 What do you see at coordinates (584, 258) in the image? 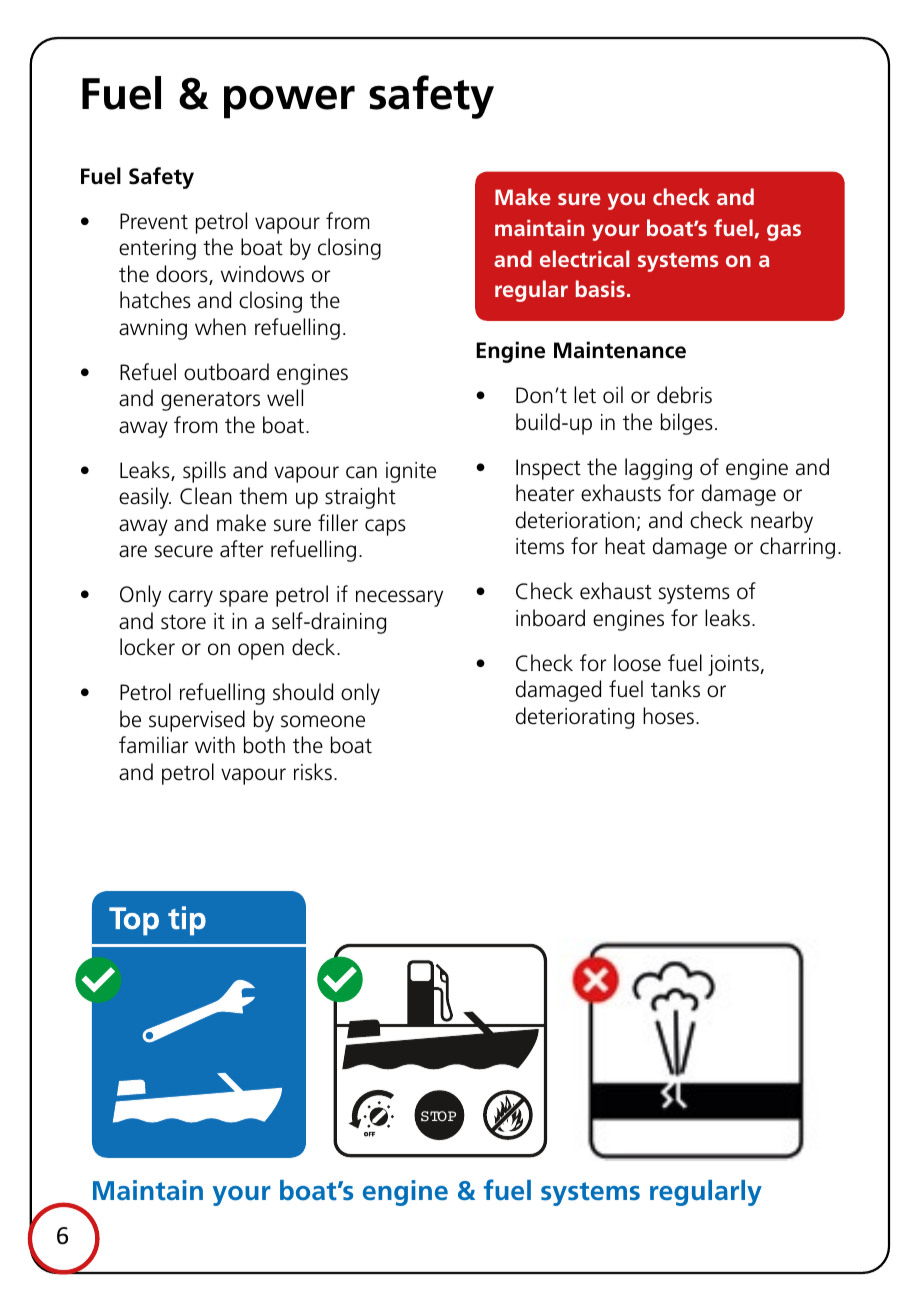
I see `electrical` at bounding box center [584, 258].
